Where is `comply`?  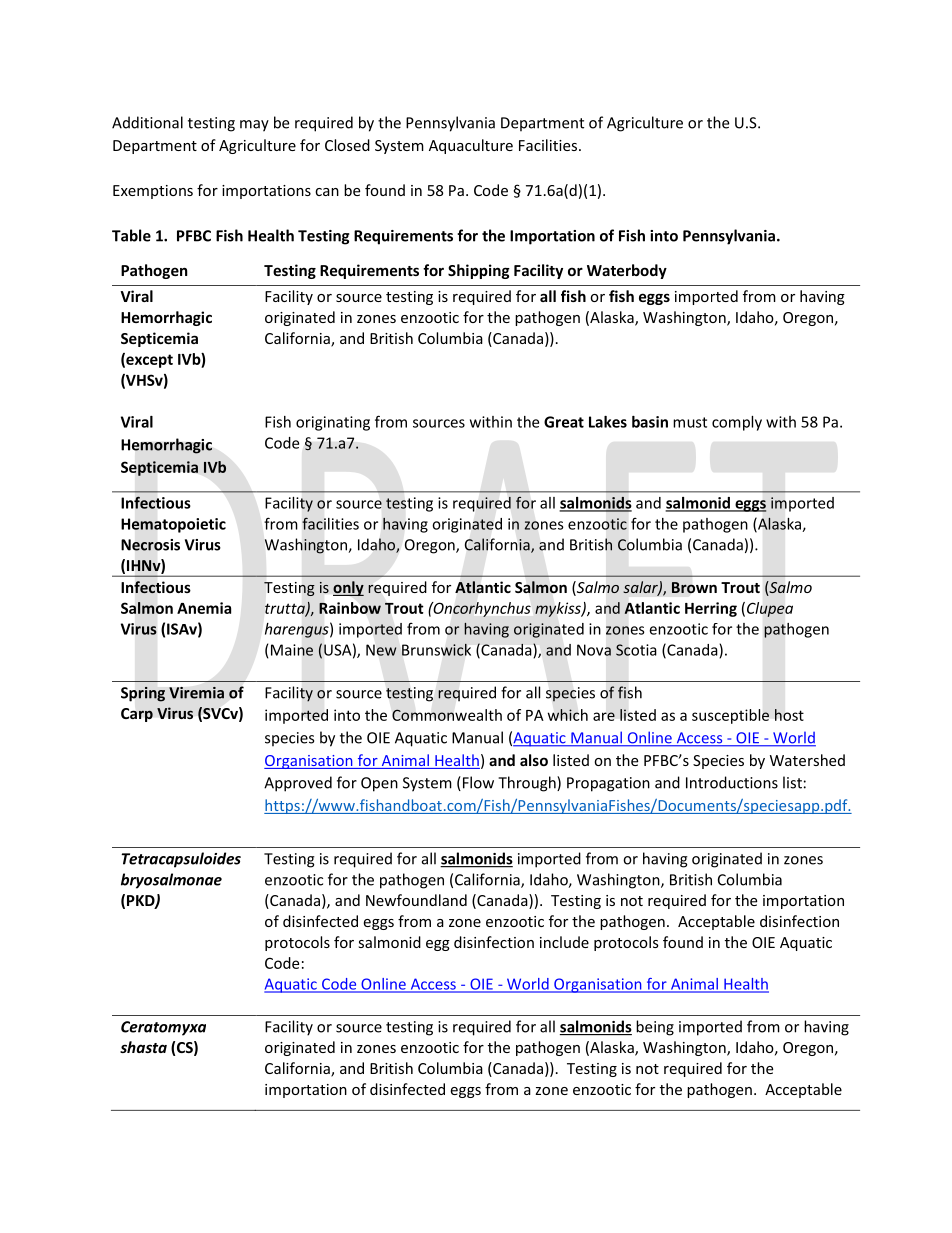
comply is located at coordinates (737, 423).
